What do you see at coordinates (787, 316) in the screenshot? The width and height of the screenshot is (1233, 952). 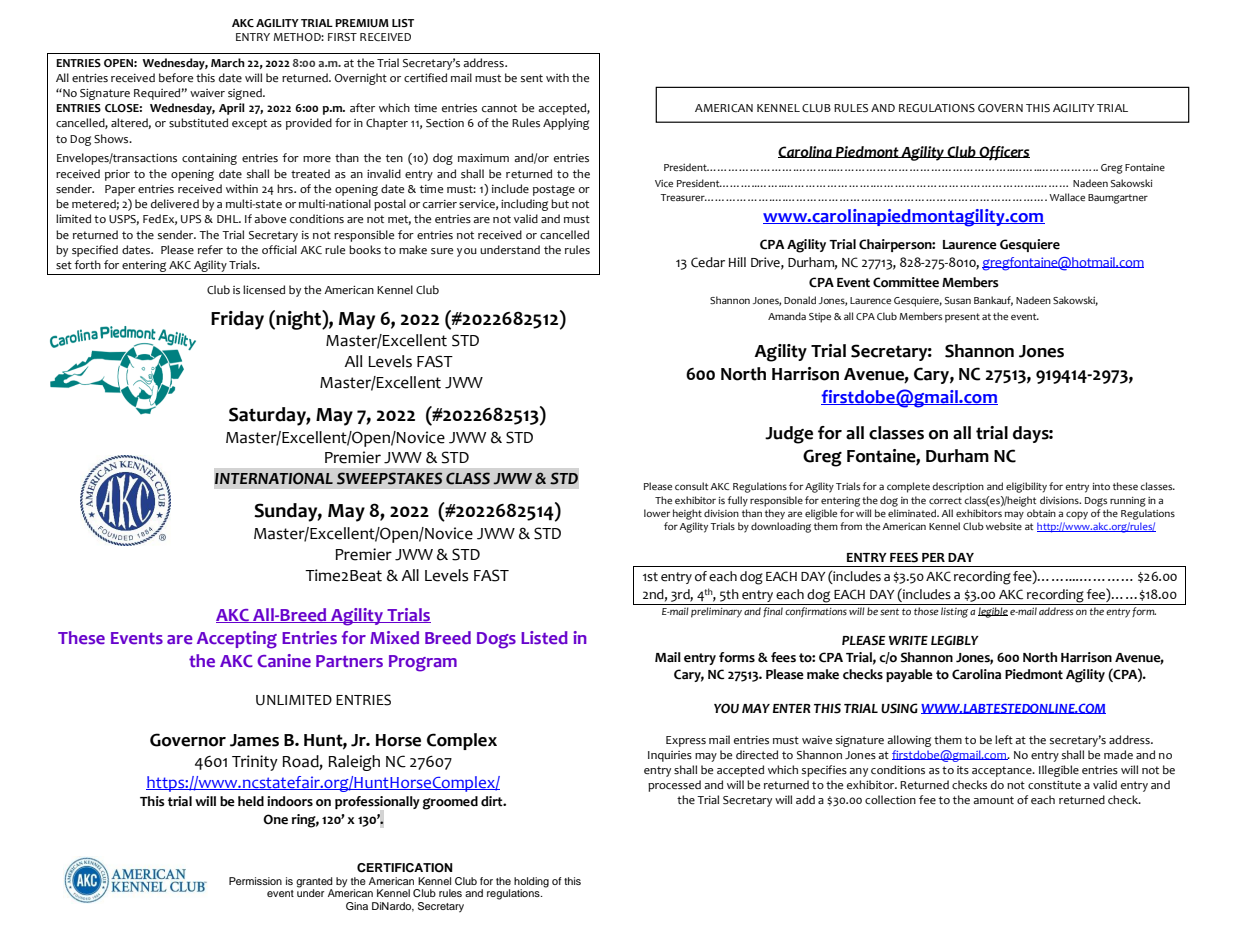 I see `Amanda` at bounding box center [787, 316].
